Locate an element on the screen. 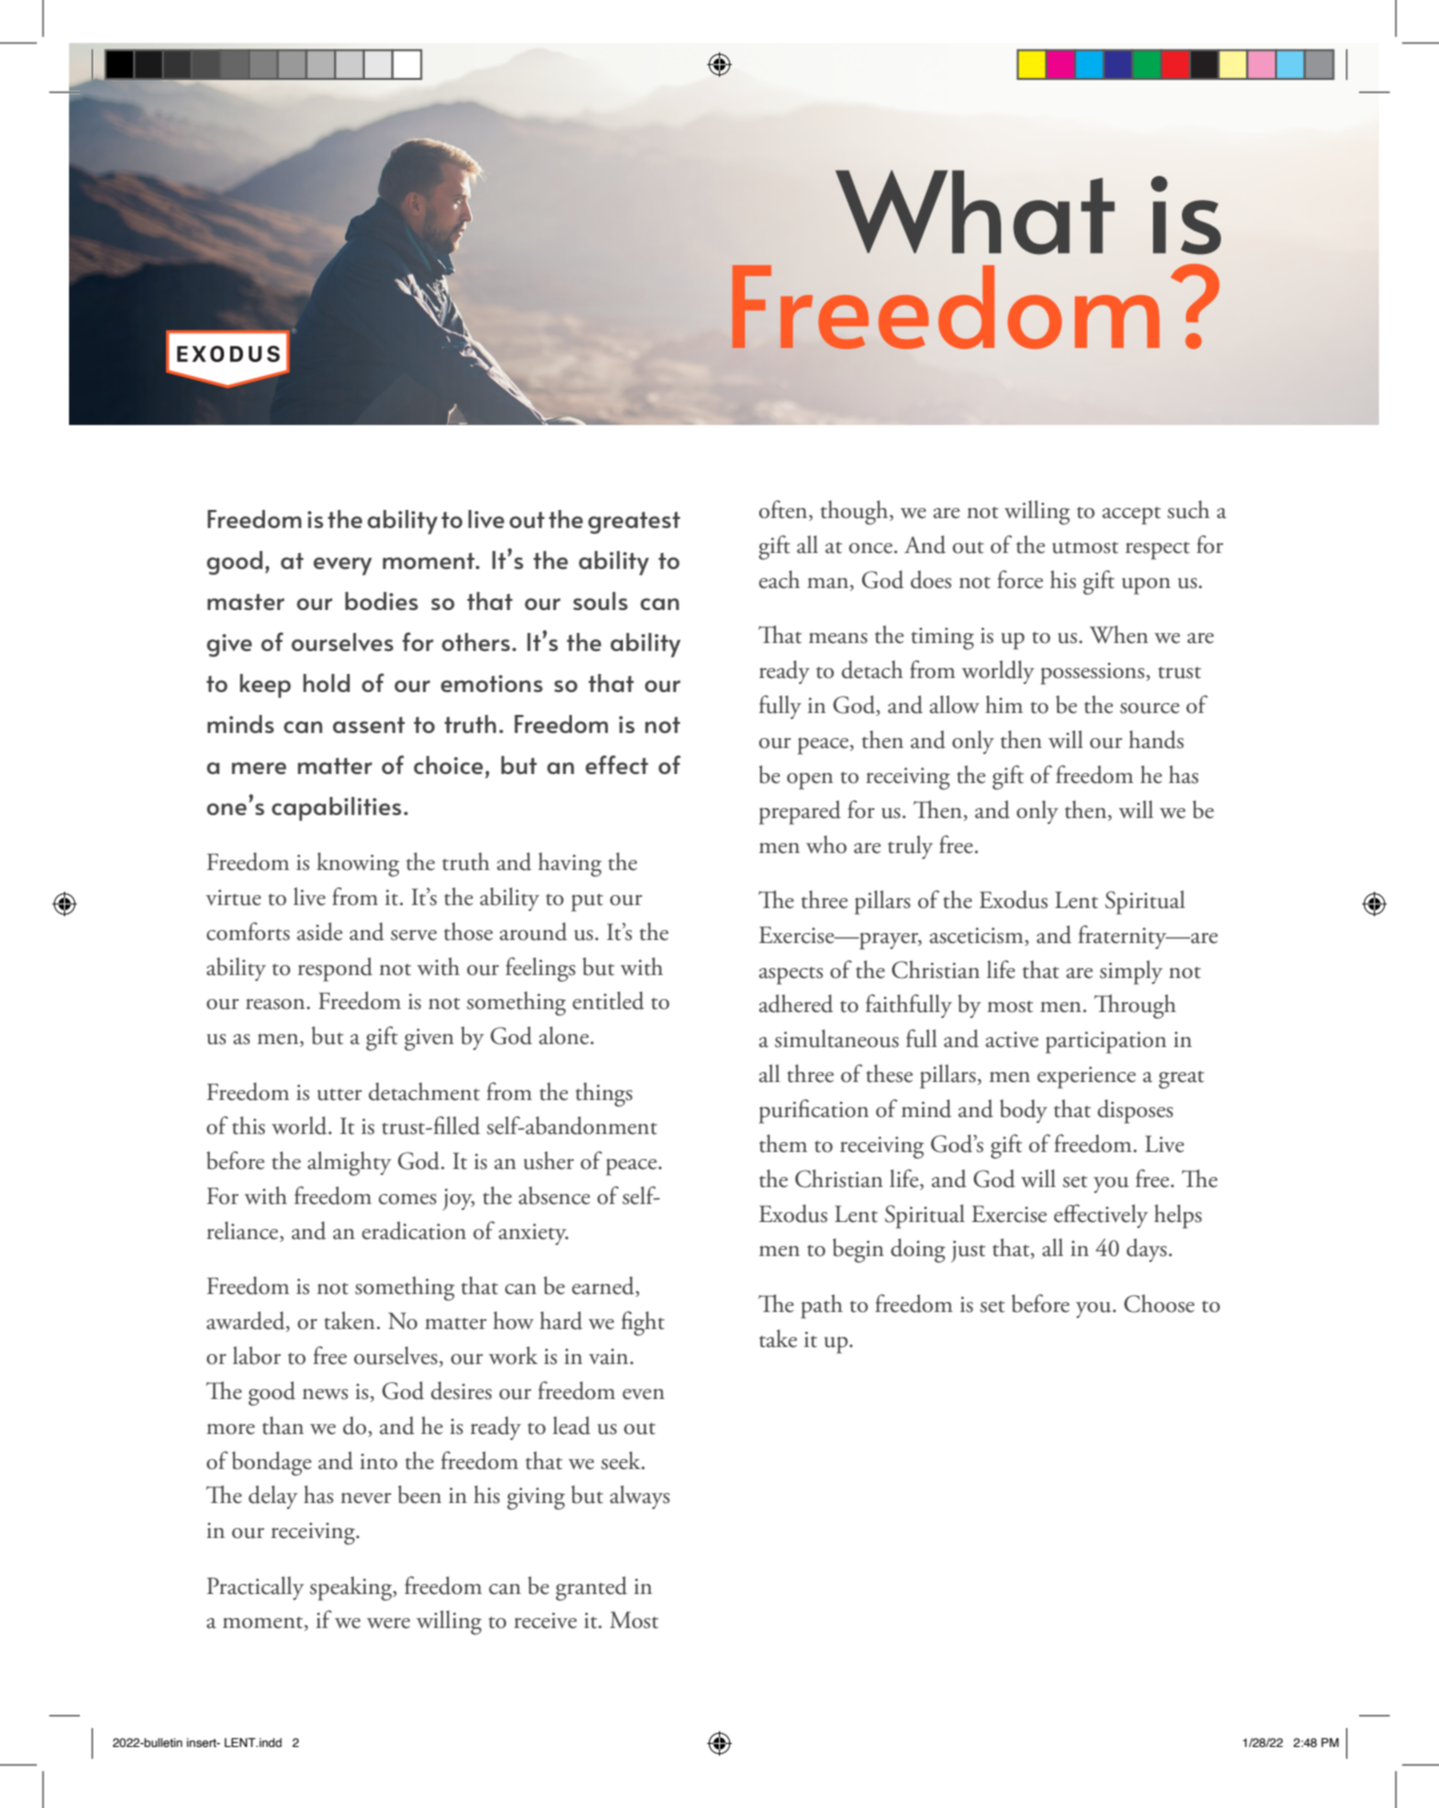 This screenshot has width=1439, height=1808. aspects is located at coordinates (791, 976).
